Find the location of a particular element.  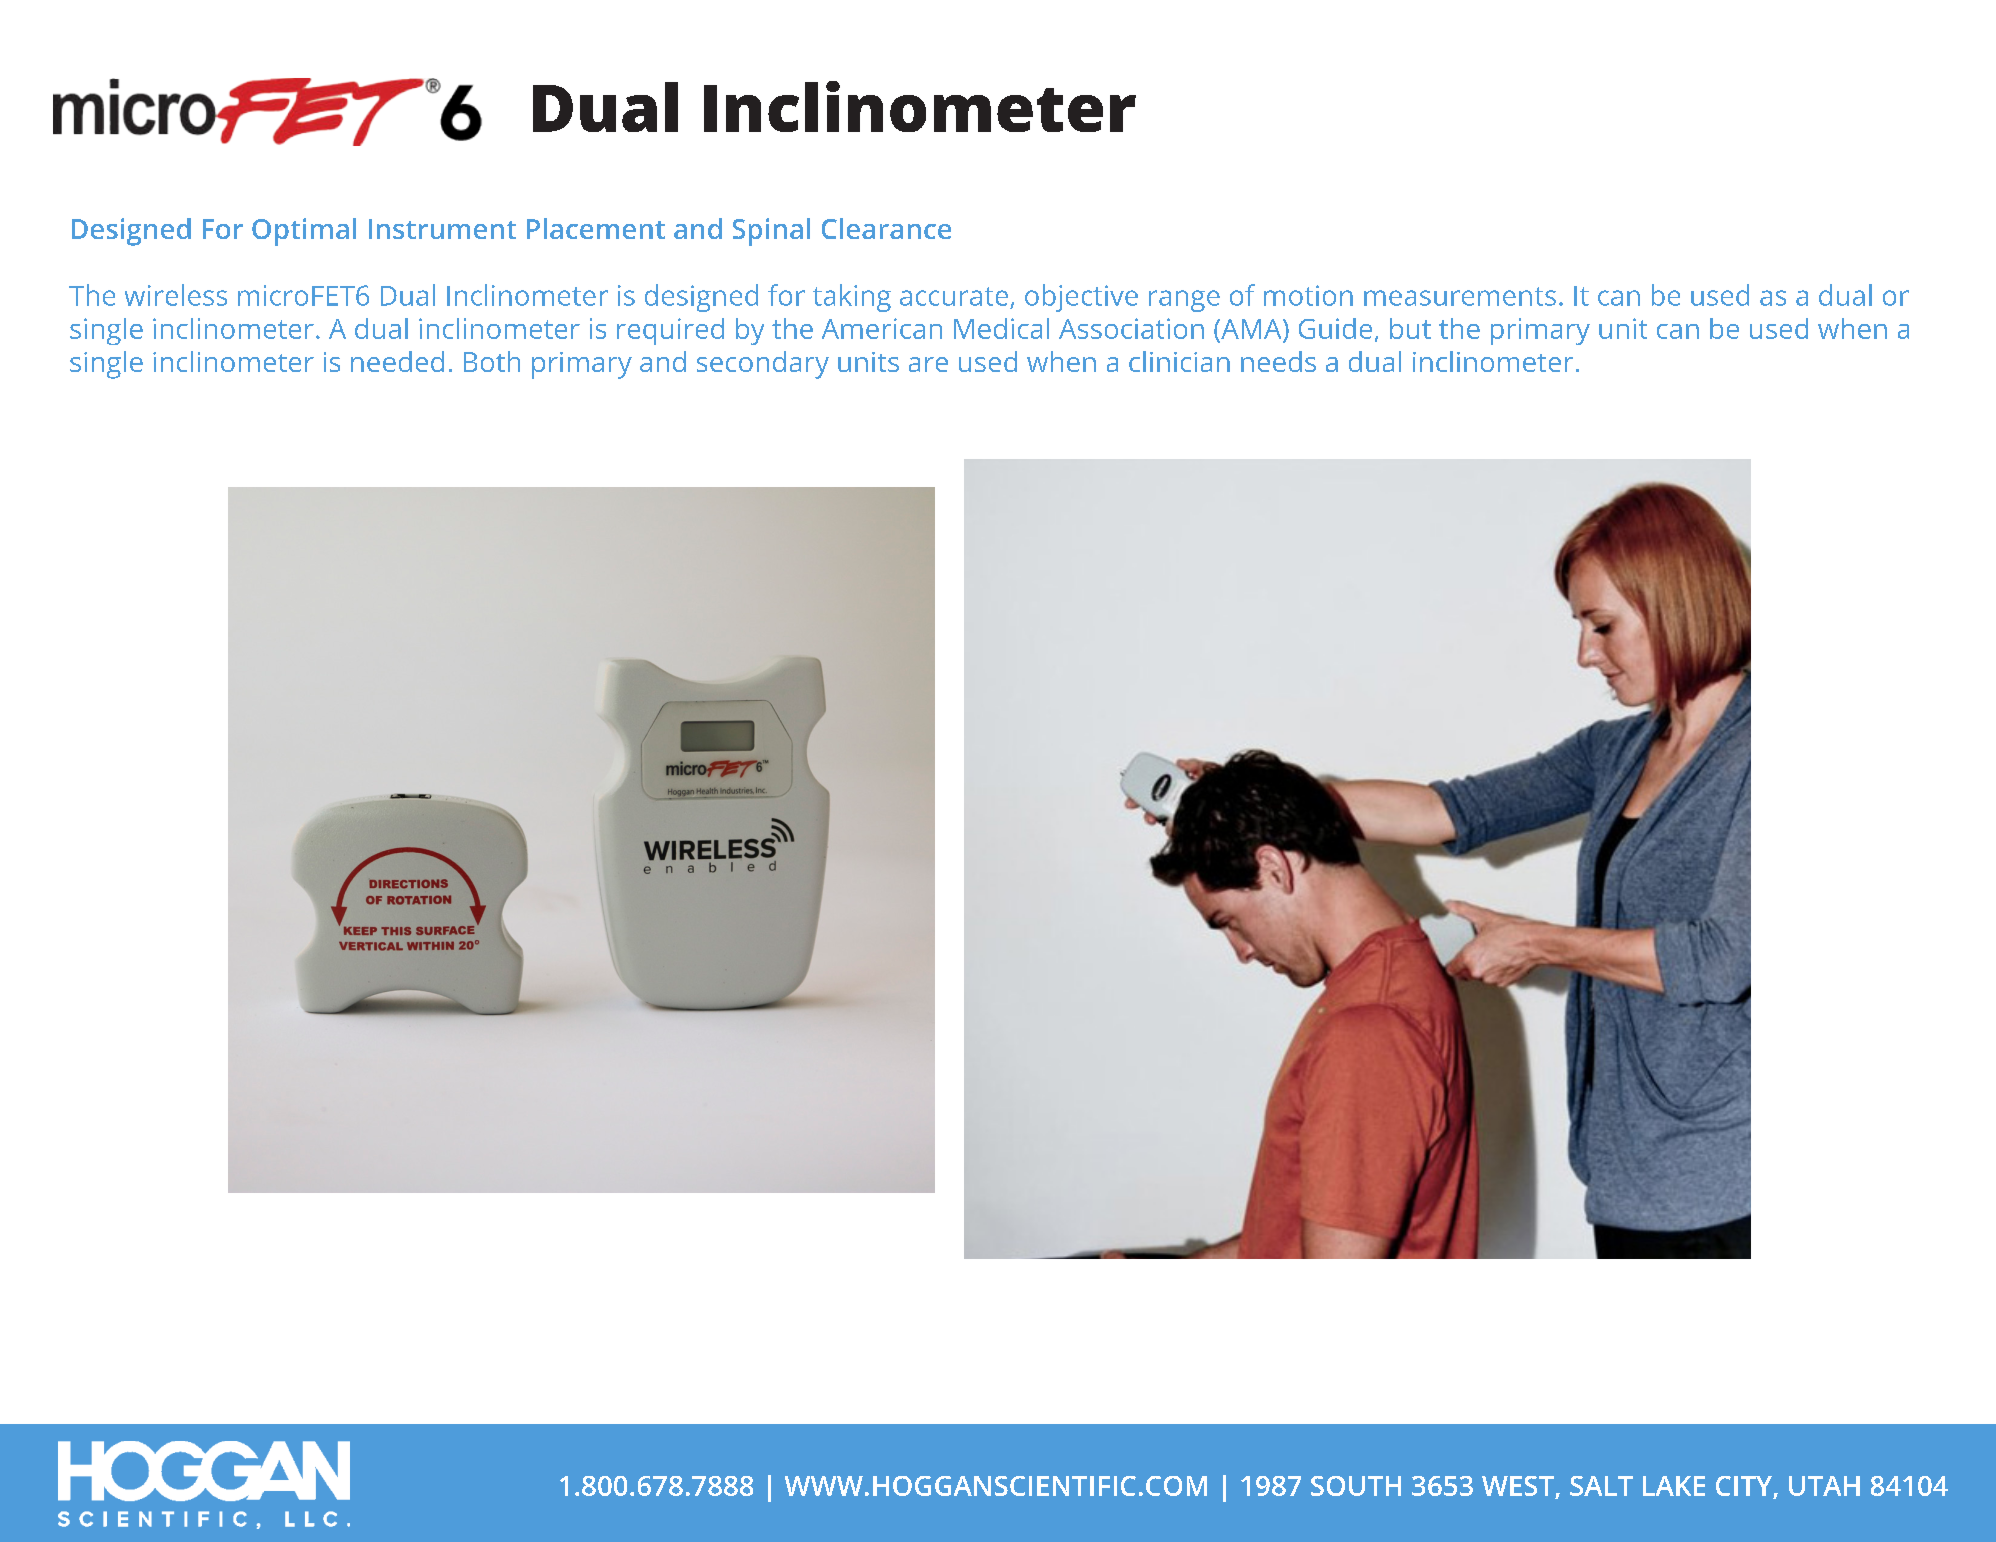

but is located at coordinates (1410, 328).
